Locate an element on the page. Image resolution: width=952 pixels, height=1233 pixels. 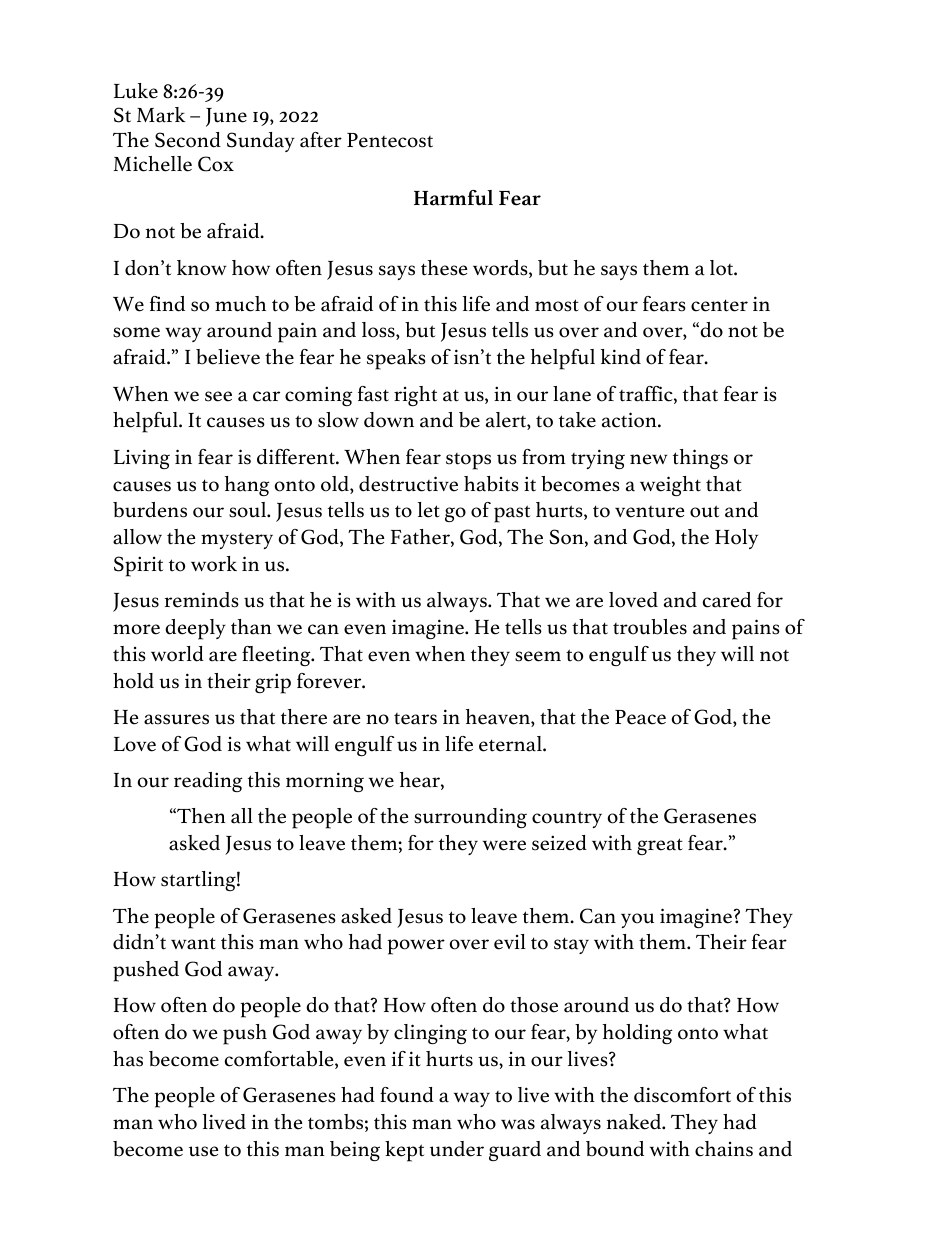
Then is located at coordinates (200, 816).
